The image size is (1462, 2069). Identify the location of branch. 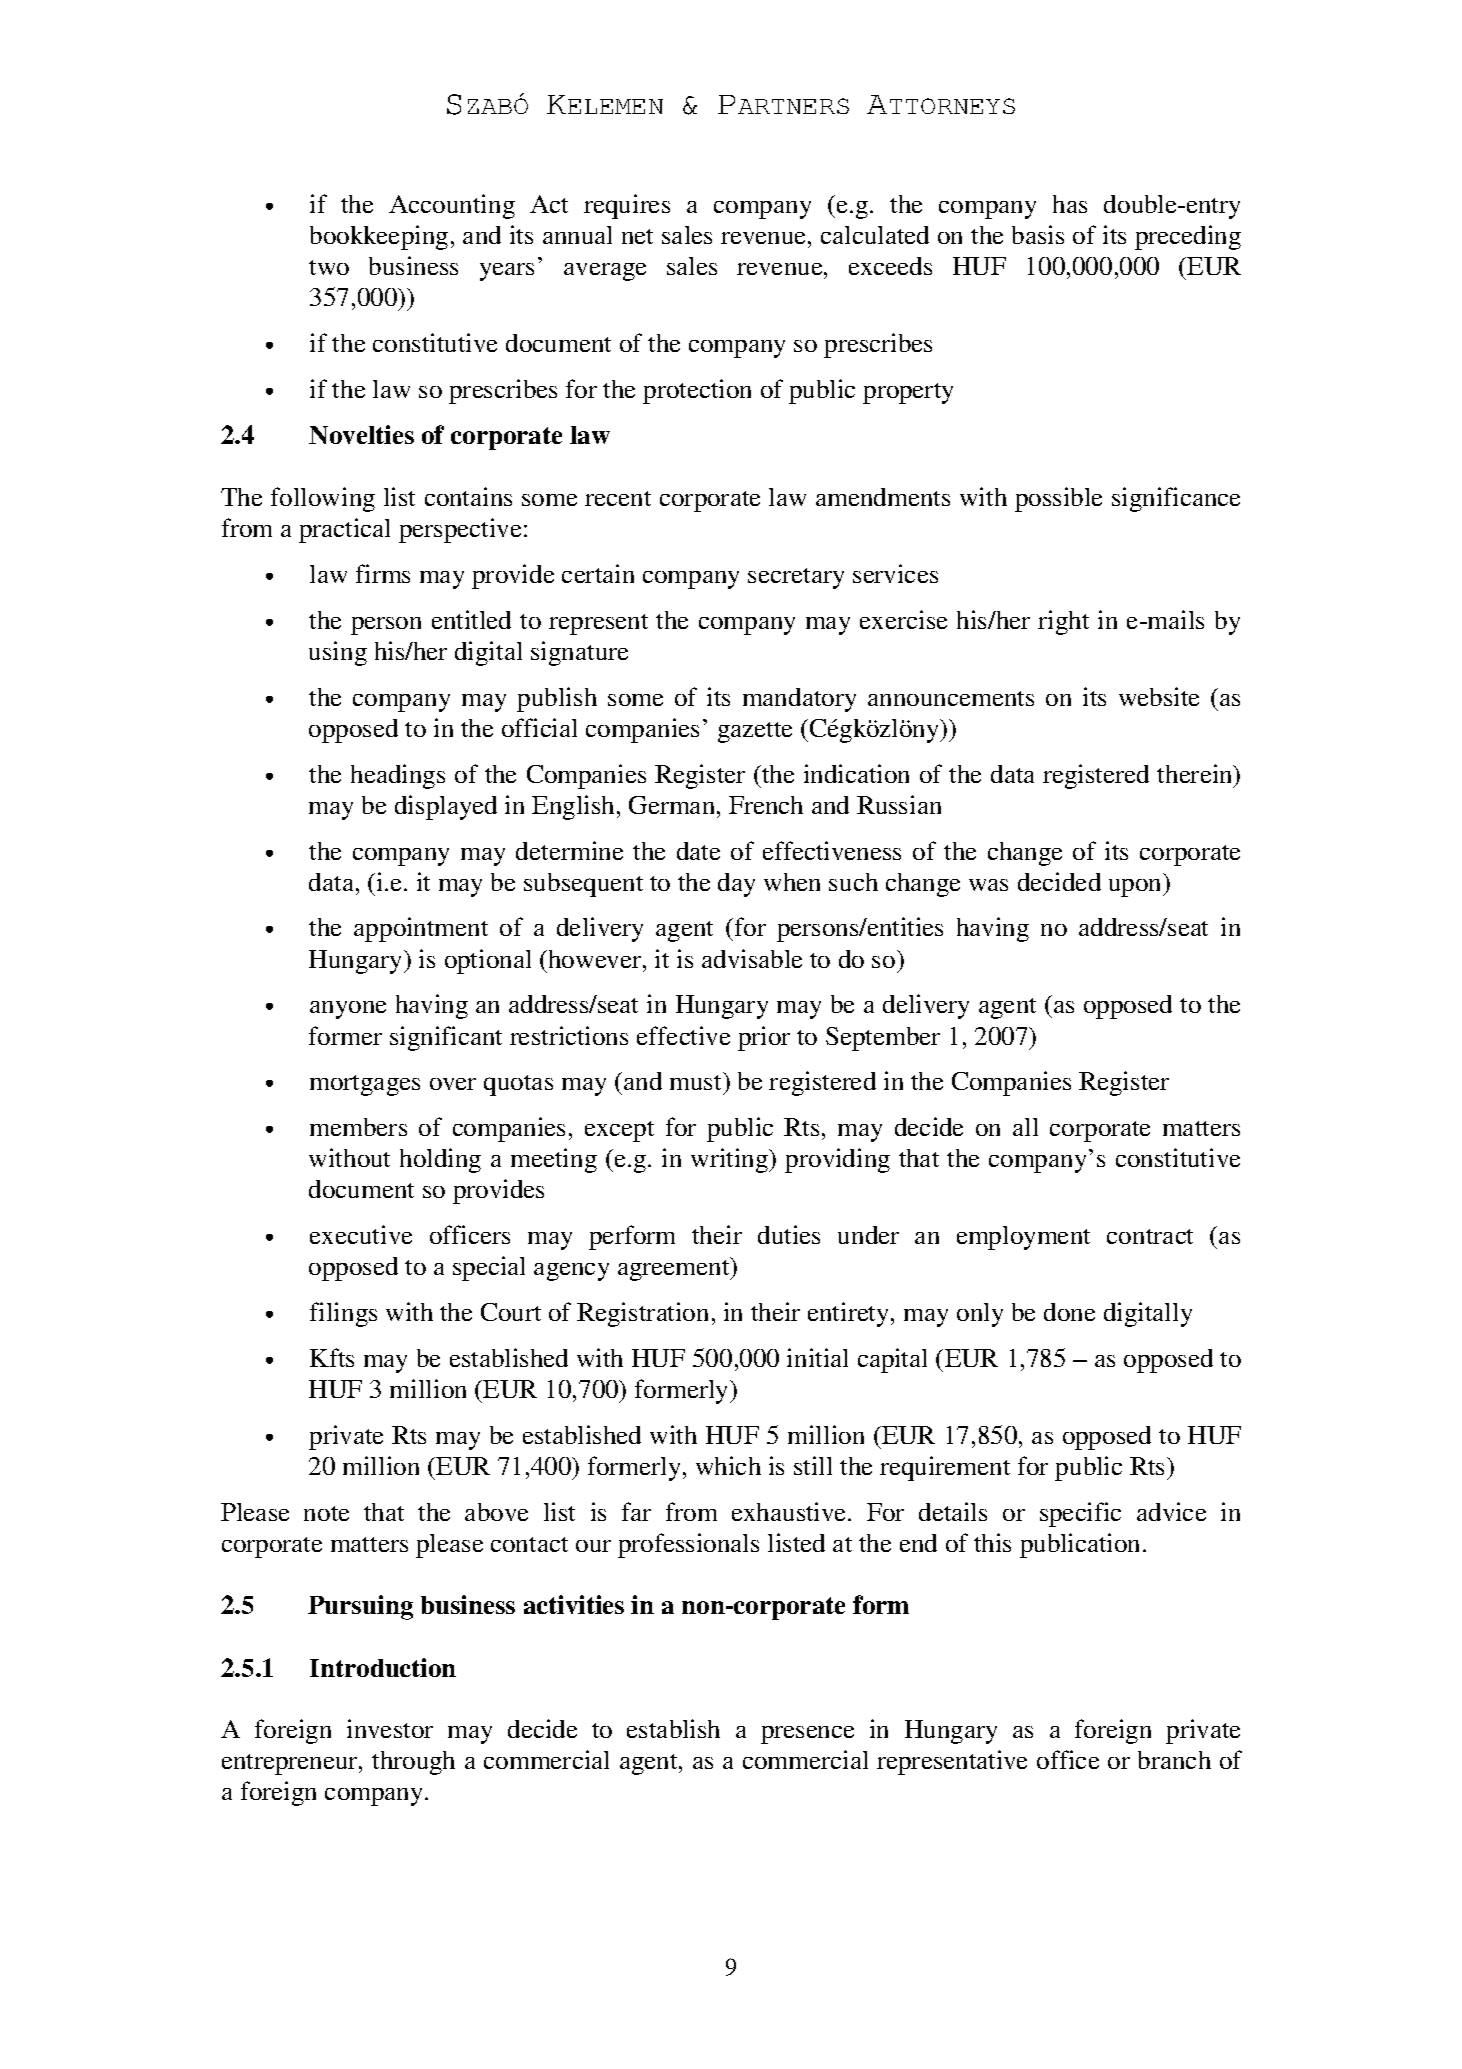
(1174, 1760).
